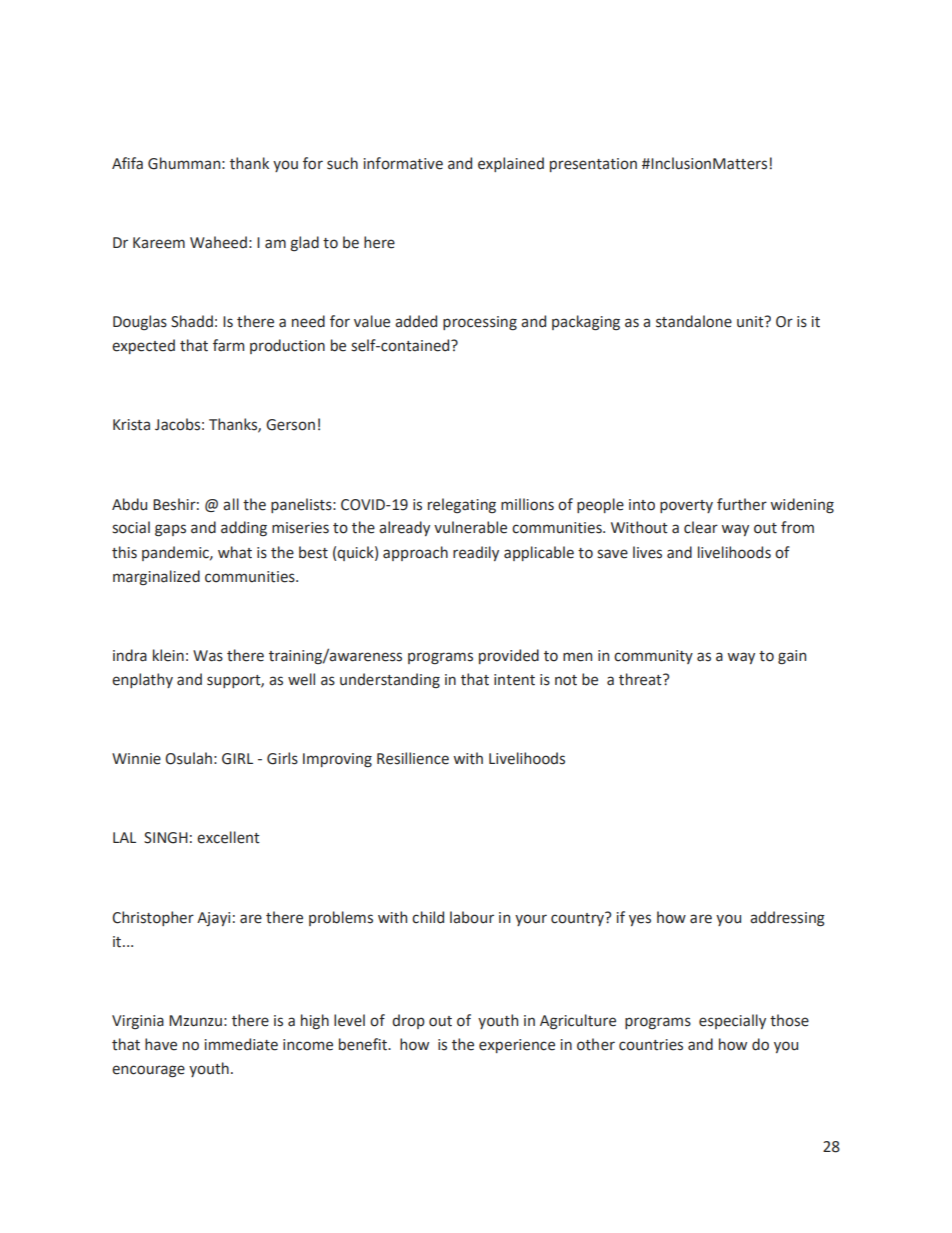 This screenshot has width=952, height=1233. What do you see at coordinates (787, 919) in the screenshot?
I see `addressing` at bounding box center [787, 919].
